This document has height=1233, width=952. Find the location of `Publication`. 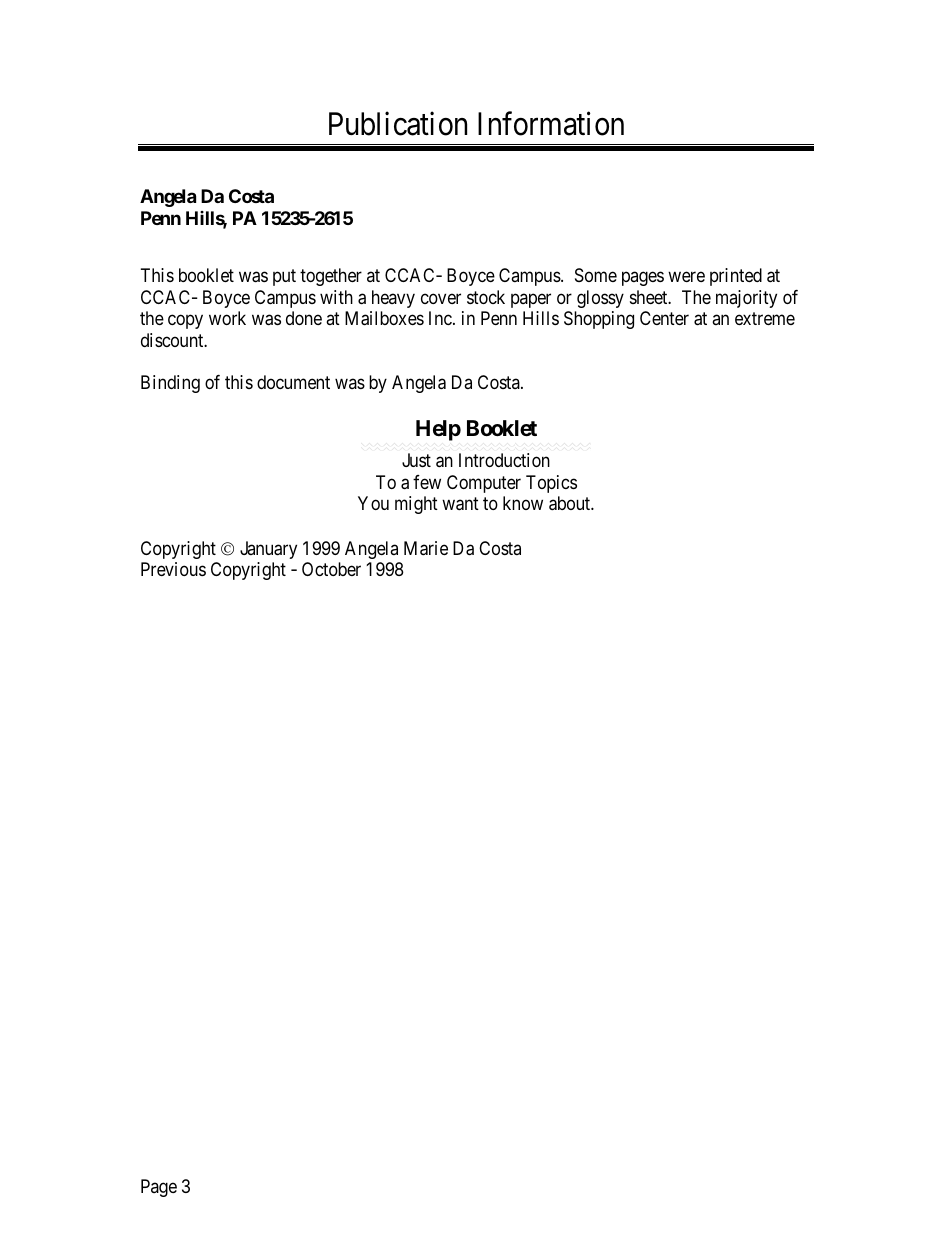

Publication is located at coordinates (398, 124).
